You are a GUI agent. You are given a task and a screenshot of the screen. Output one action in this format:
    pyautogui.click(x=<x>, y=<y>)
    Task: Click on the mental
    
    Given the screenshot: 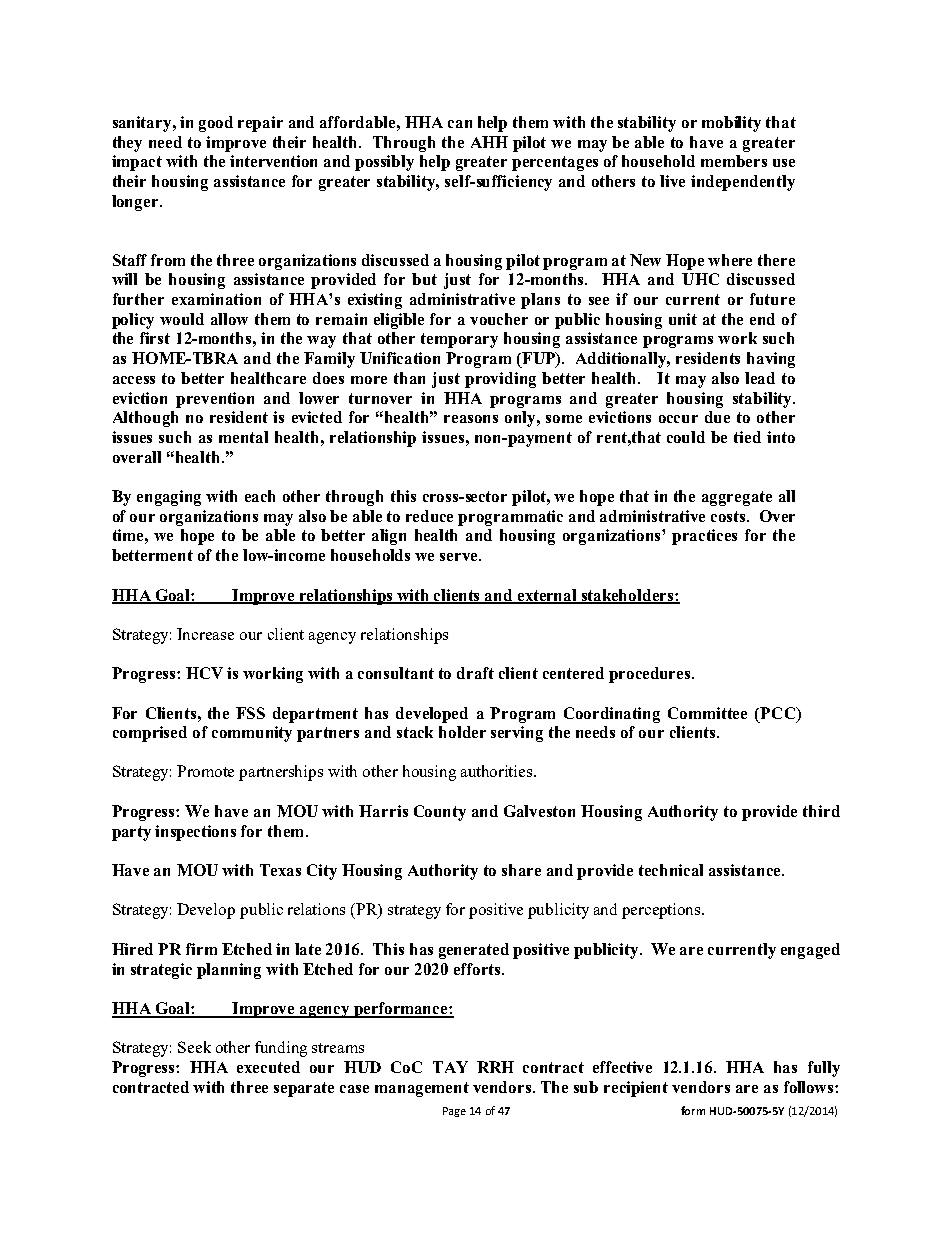 What is the action you would take?
    pyautogui.click(x=243, y=437)
